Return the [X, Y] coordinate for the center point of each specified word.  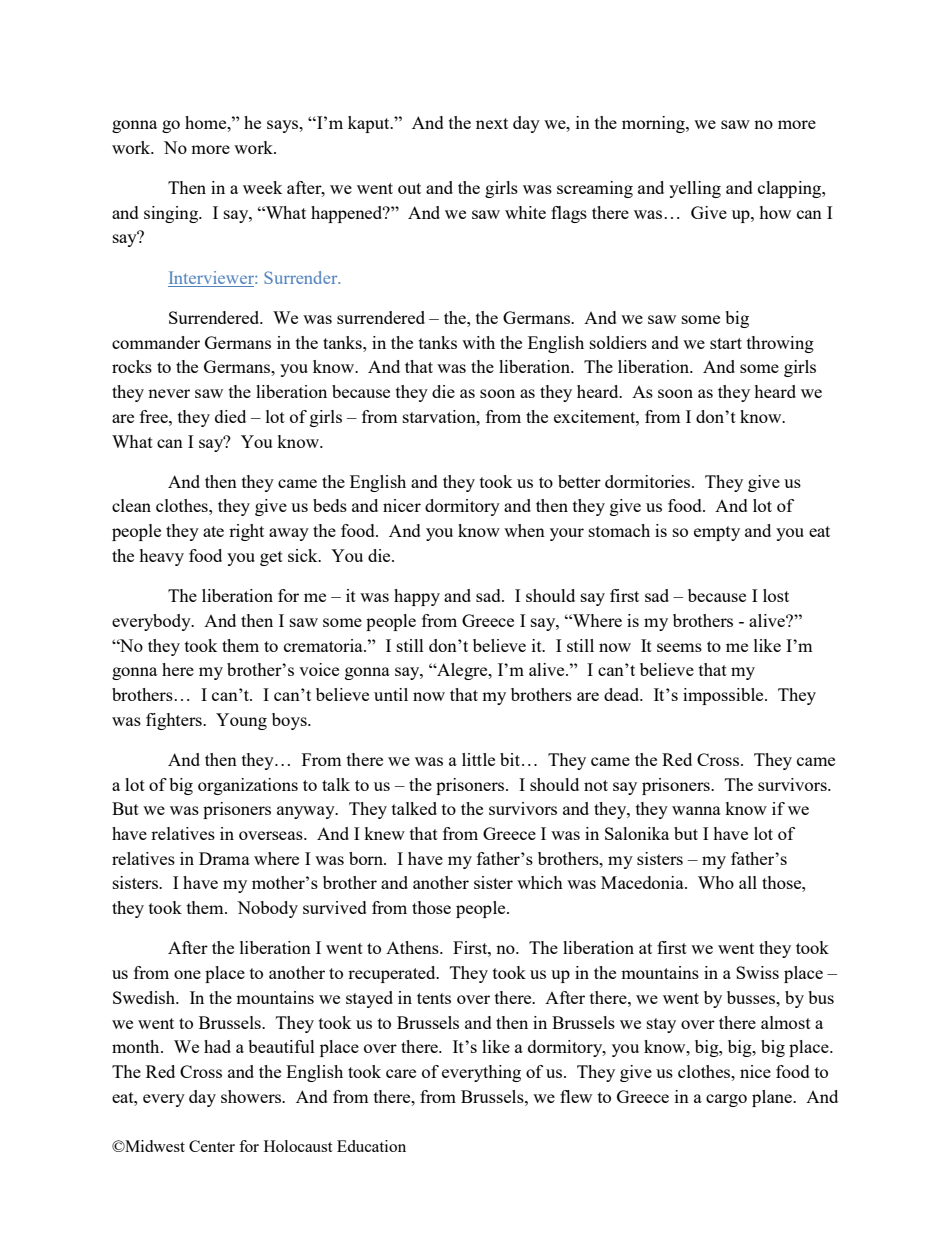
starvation [440, 416]
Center [212, 1146]
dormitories [649, 481]
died [230, 416]
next [492, 123]
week [262, 187]
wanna [696, 810]
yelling [695, 189]
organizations [248, 786]
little [478, 759]
